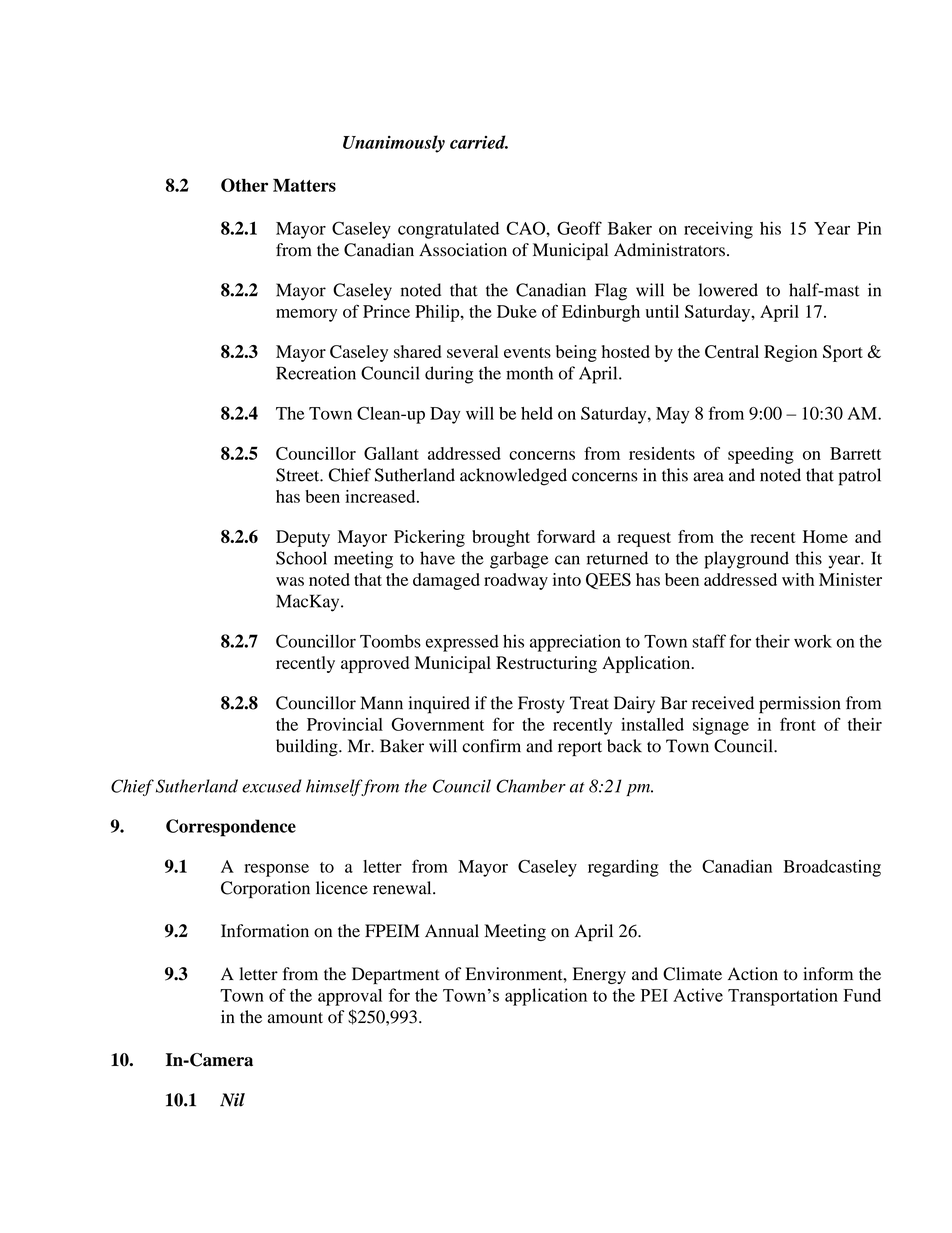 This document has height=1233, width=952. Describe the element at coordinates (304, 185) in the document. I see `Matters` at that location.
